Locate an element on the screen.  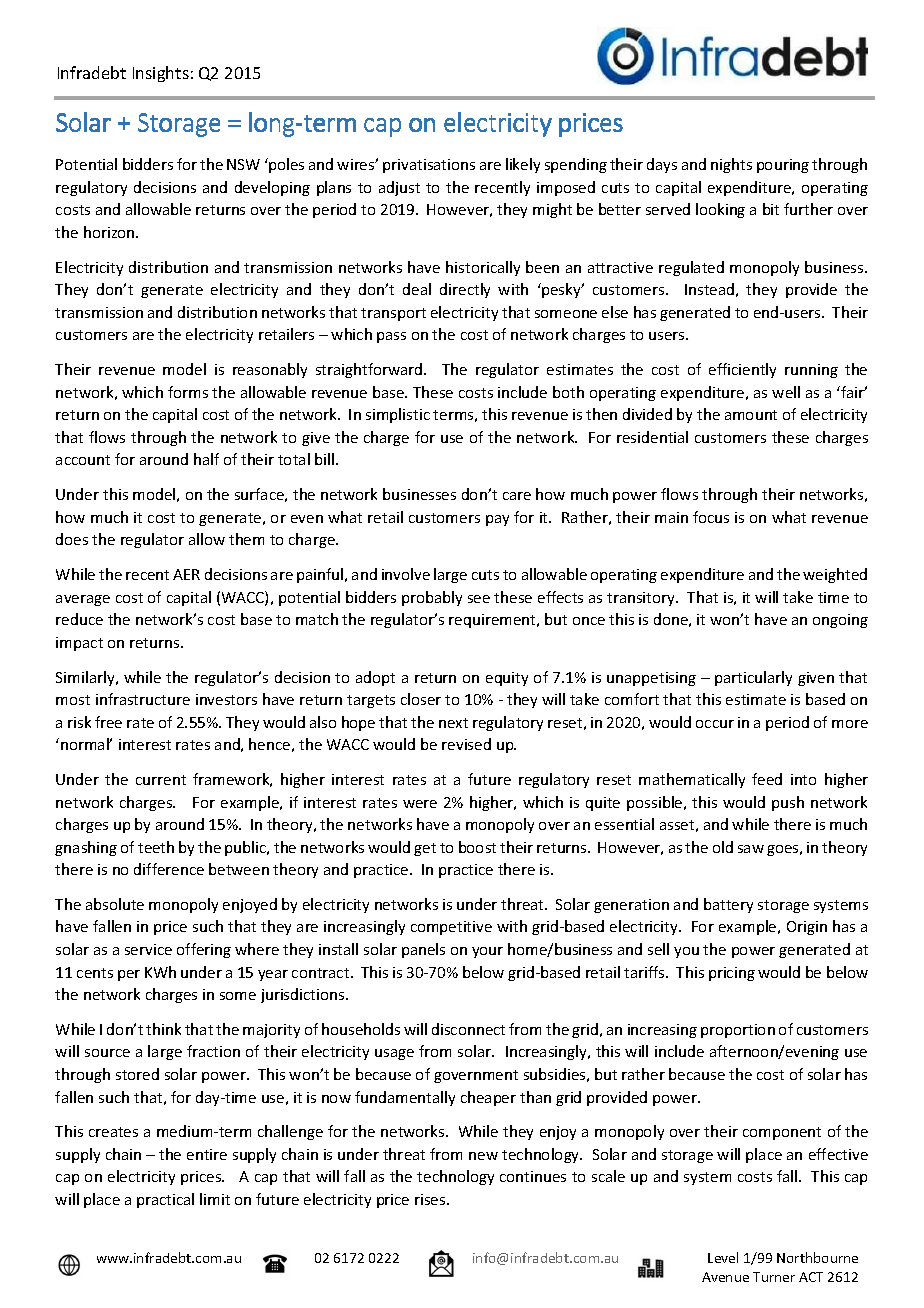
infrastructure is located at coordinates (143, 699).
